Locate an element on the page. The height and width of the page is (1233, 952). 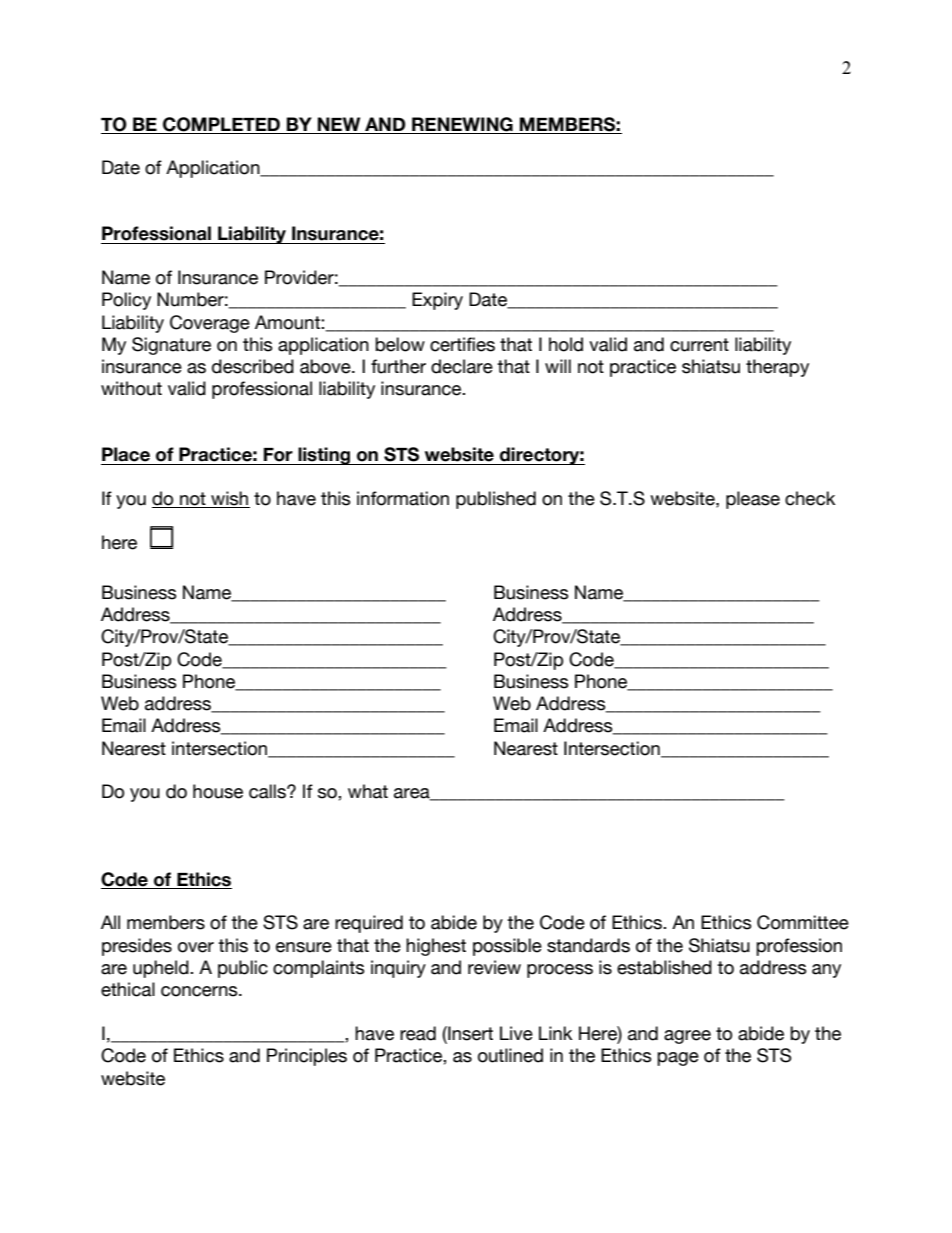
COMPLETED is located at coordinates (221, 124).
